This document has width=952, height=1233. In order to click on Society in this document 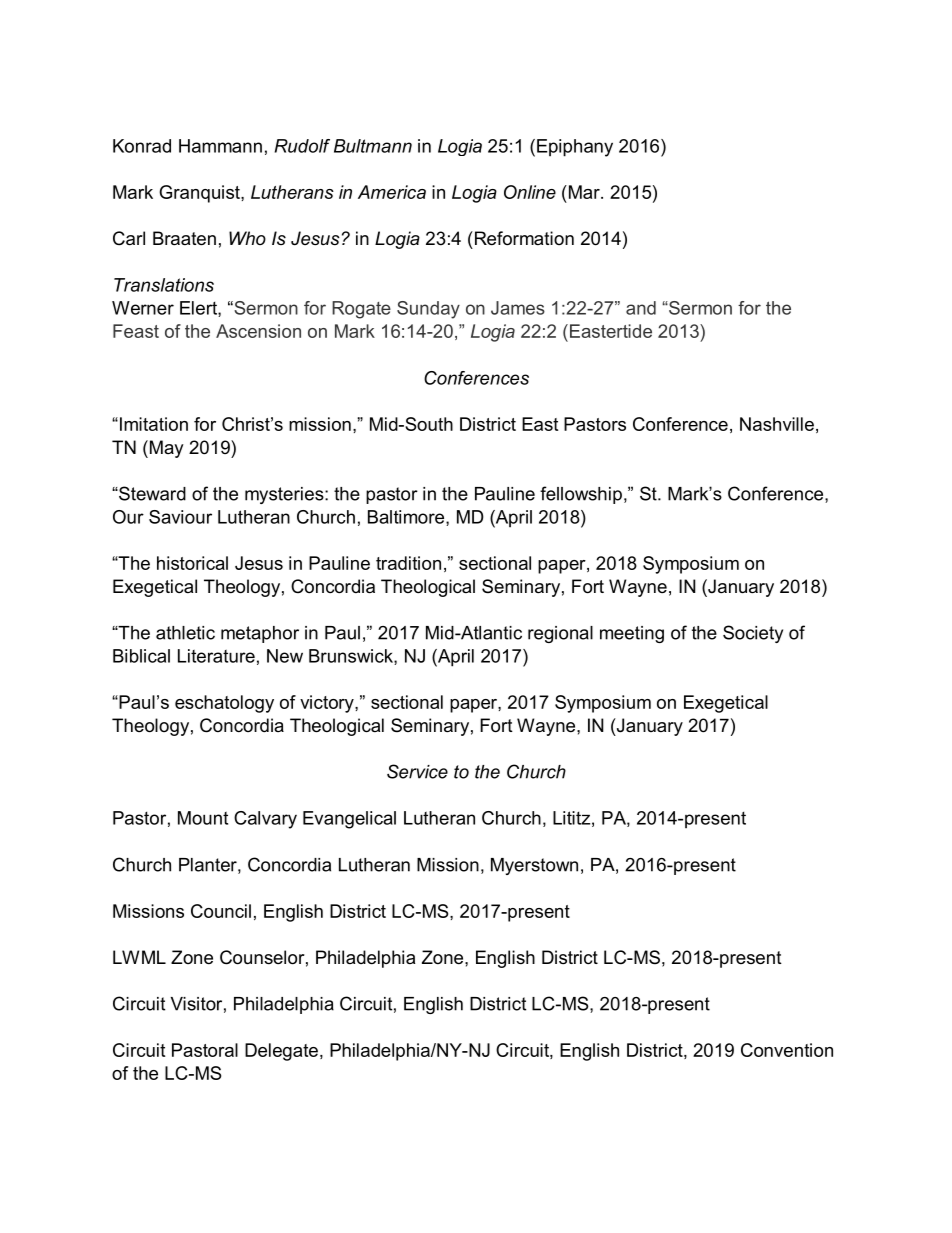, I will do `click(753, 634)`.
